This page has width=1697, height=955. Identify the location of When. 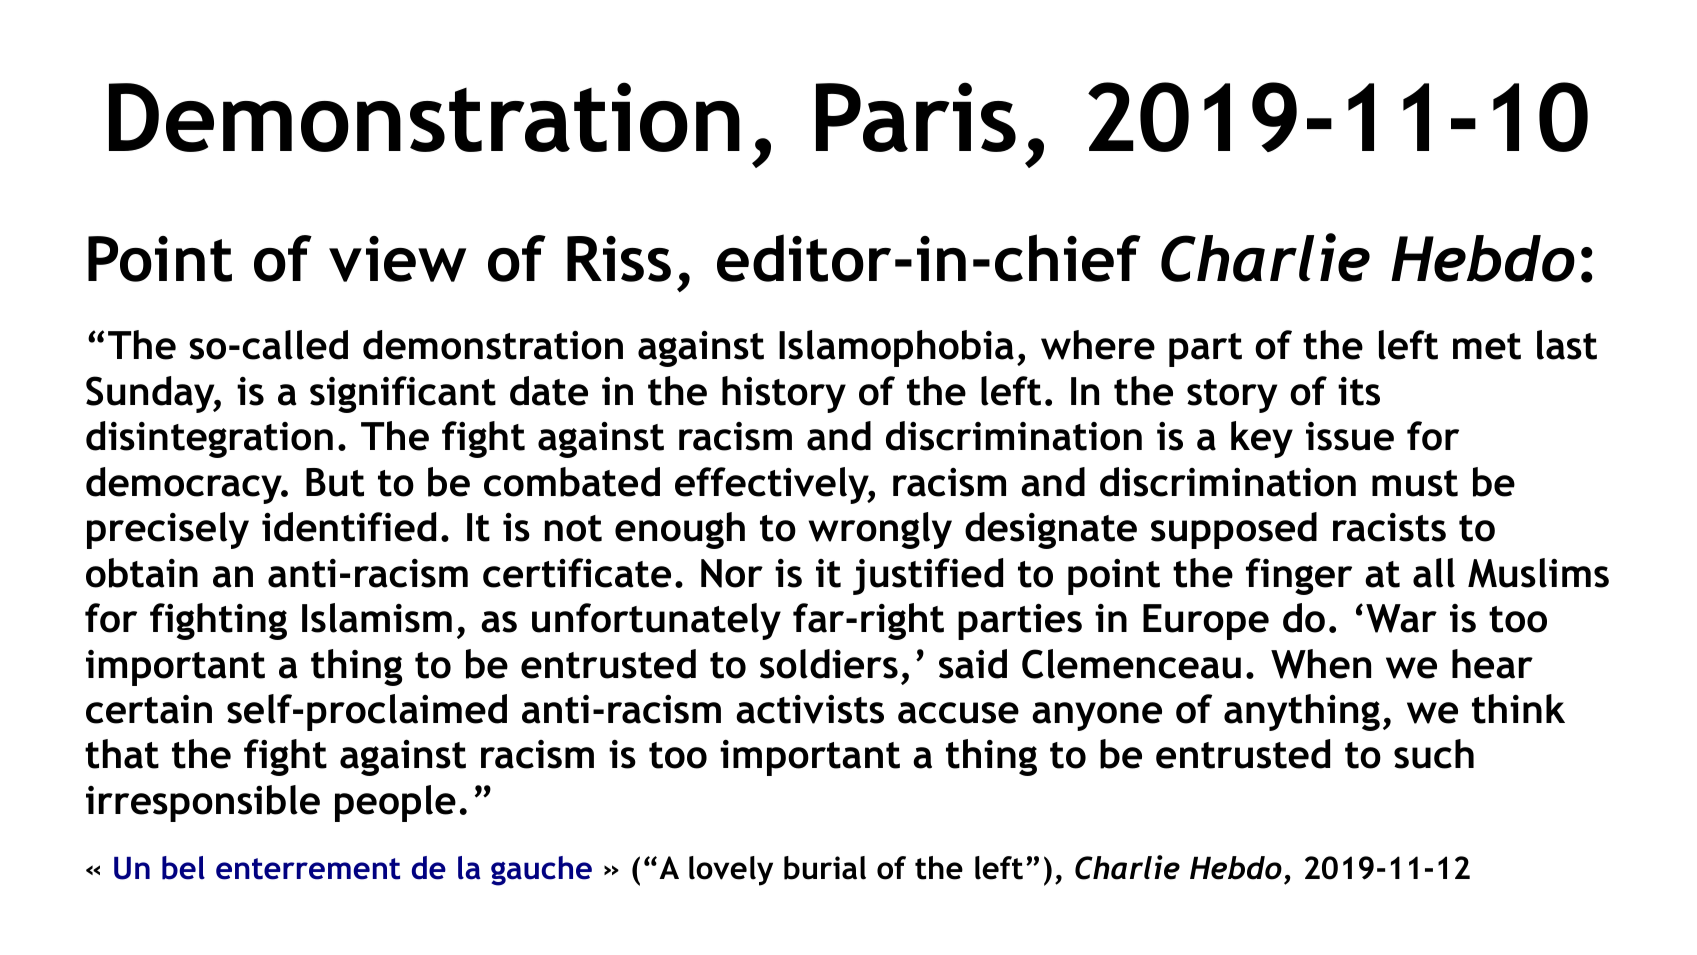
(1321, 664).
